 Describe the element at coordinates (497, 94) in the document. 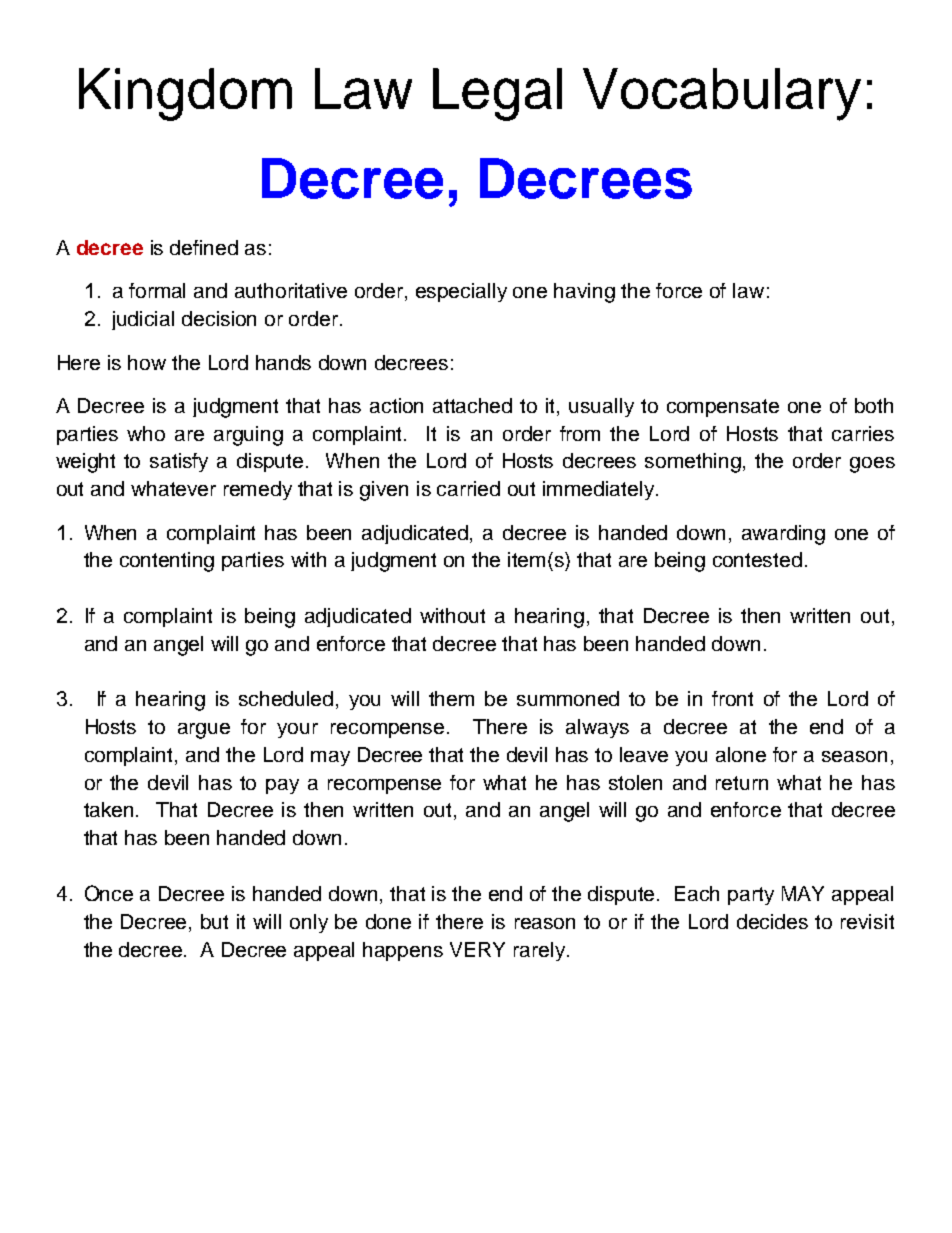

I see `Legal` at that location.
